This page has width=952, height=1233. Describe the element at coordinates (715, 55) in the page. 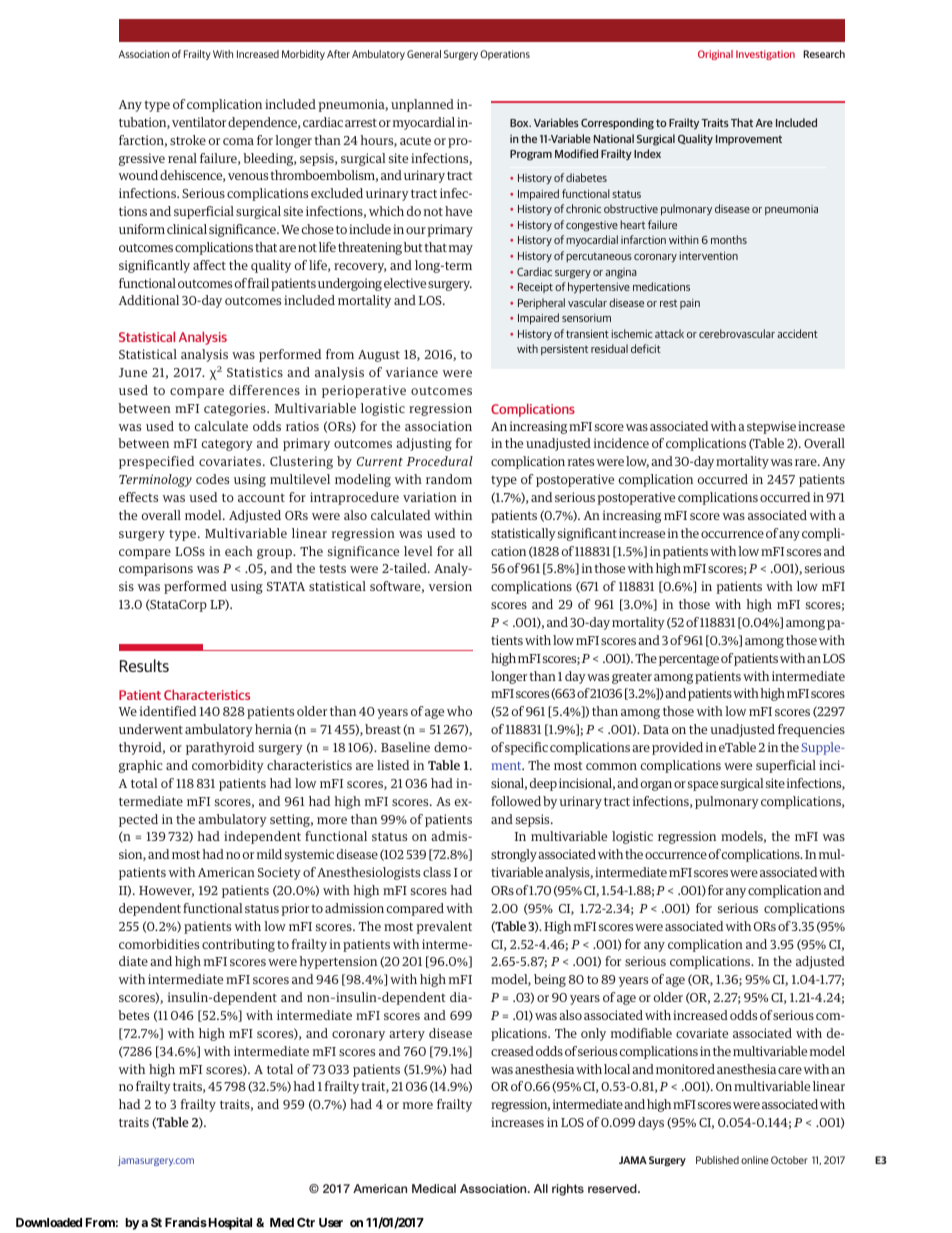

I see `Original` at that location.
